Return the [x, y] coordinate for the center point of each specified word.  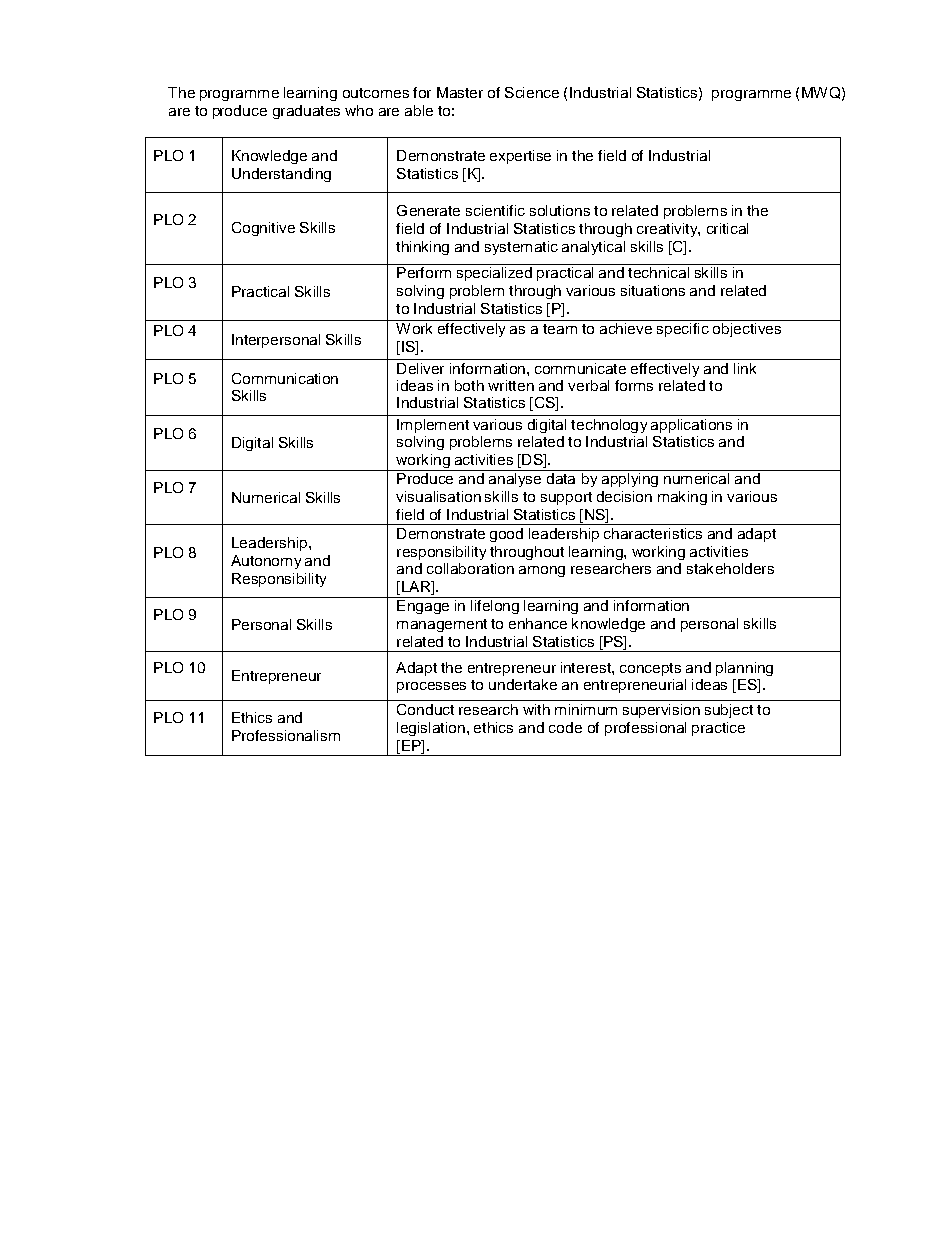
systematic [521, 248]
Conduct [425, 709]
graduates [306, 112]
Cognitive [263, 229]
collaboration [470, 568]
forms [634, 385]
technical [658, 272]
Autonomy [266, 562]
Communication [285, 378]
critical [727, 228]
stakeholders [730, 568]
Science [532, 92]
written [511, 385]
